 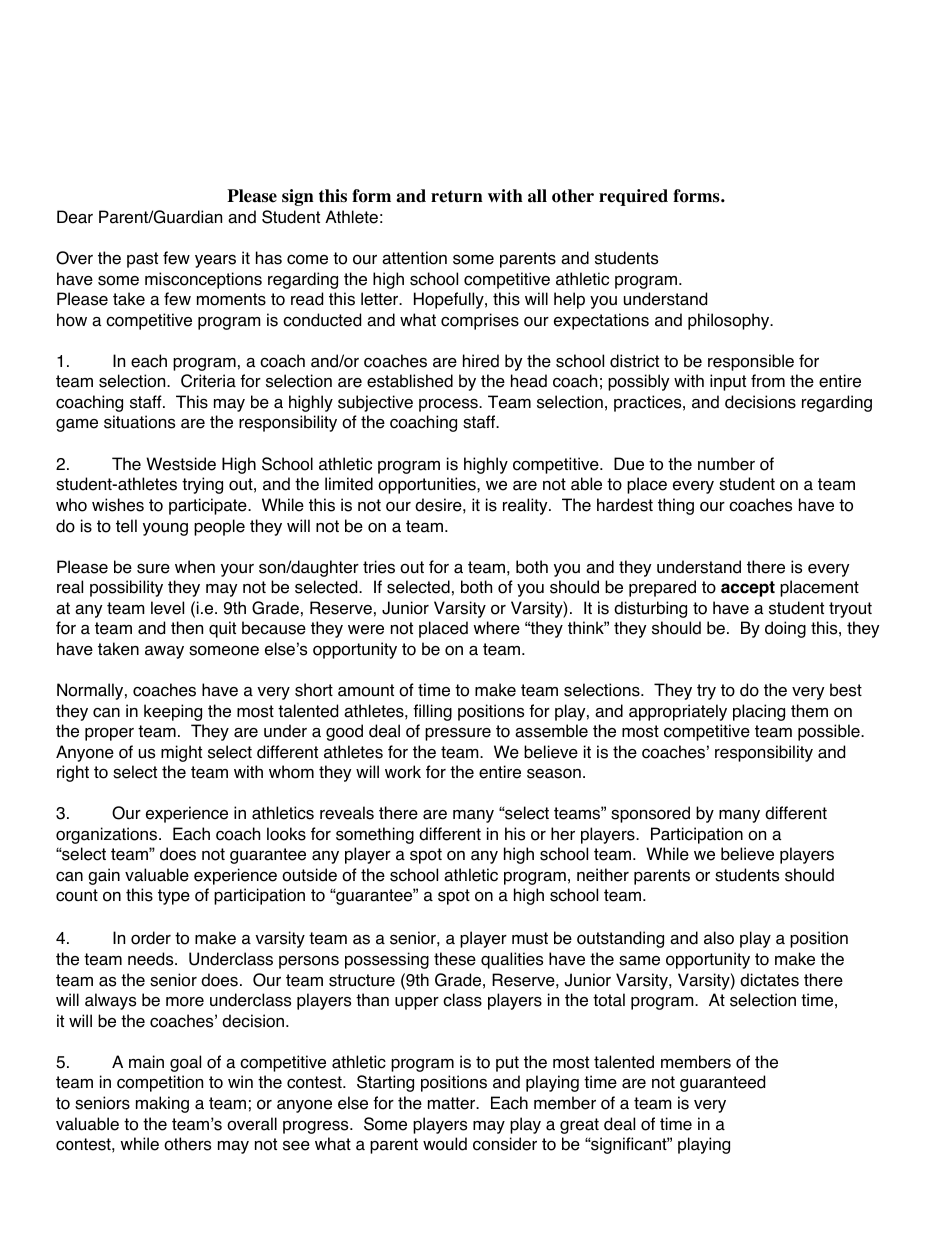 I want to click on away, so click(x=164, y=652).
